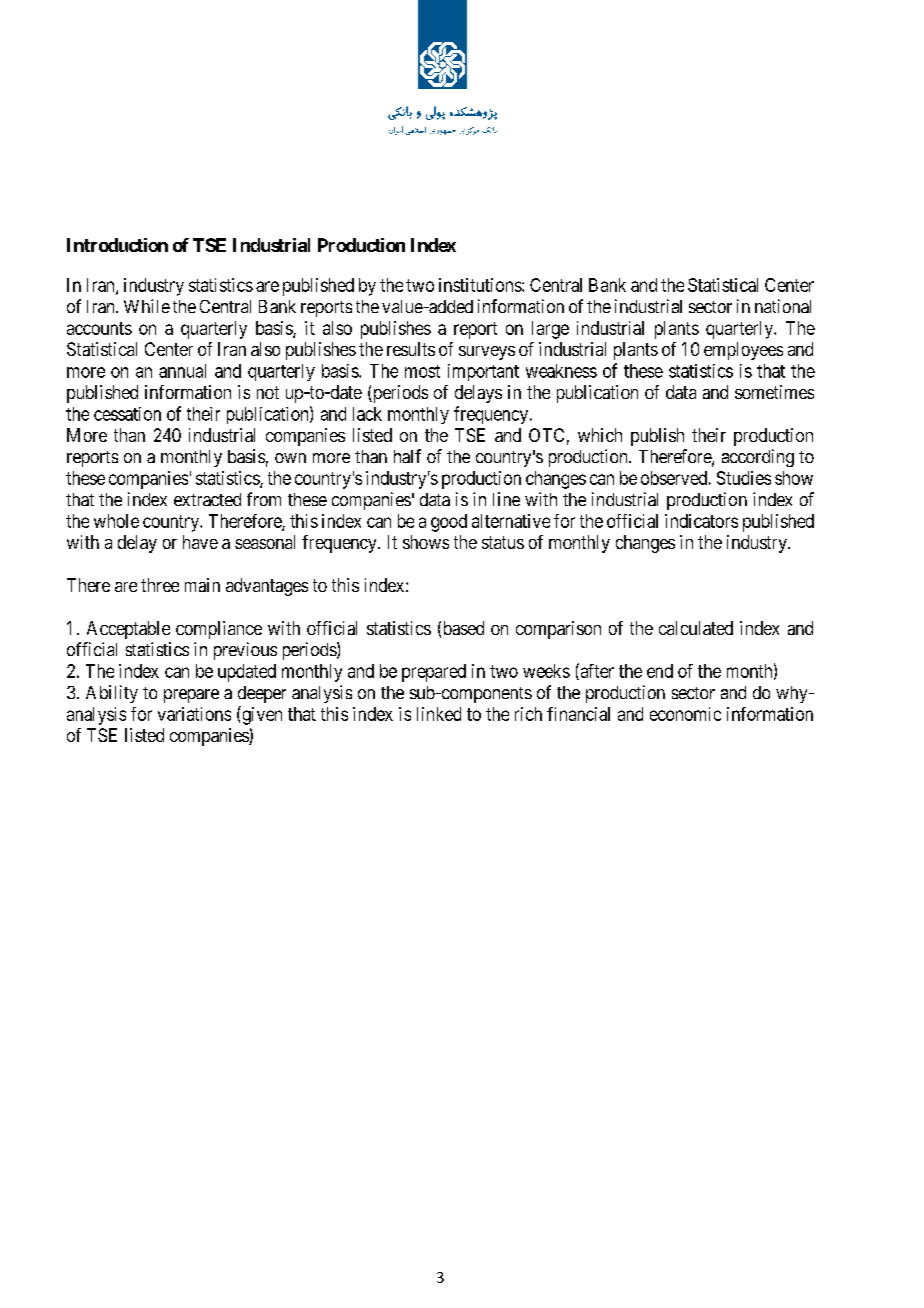 Image resolution: width=924 pixels, height=1308 pixels. What do you see at coordinates (439, 714) in the page?
I see `linked` at bounding box center [439, 714].
